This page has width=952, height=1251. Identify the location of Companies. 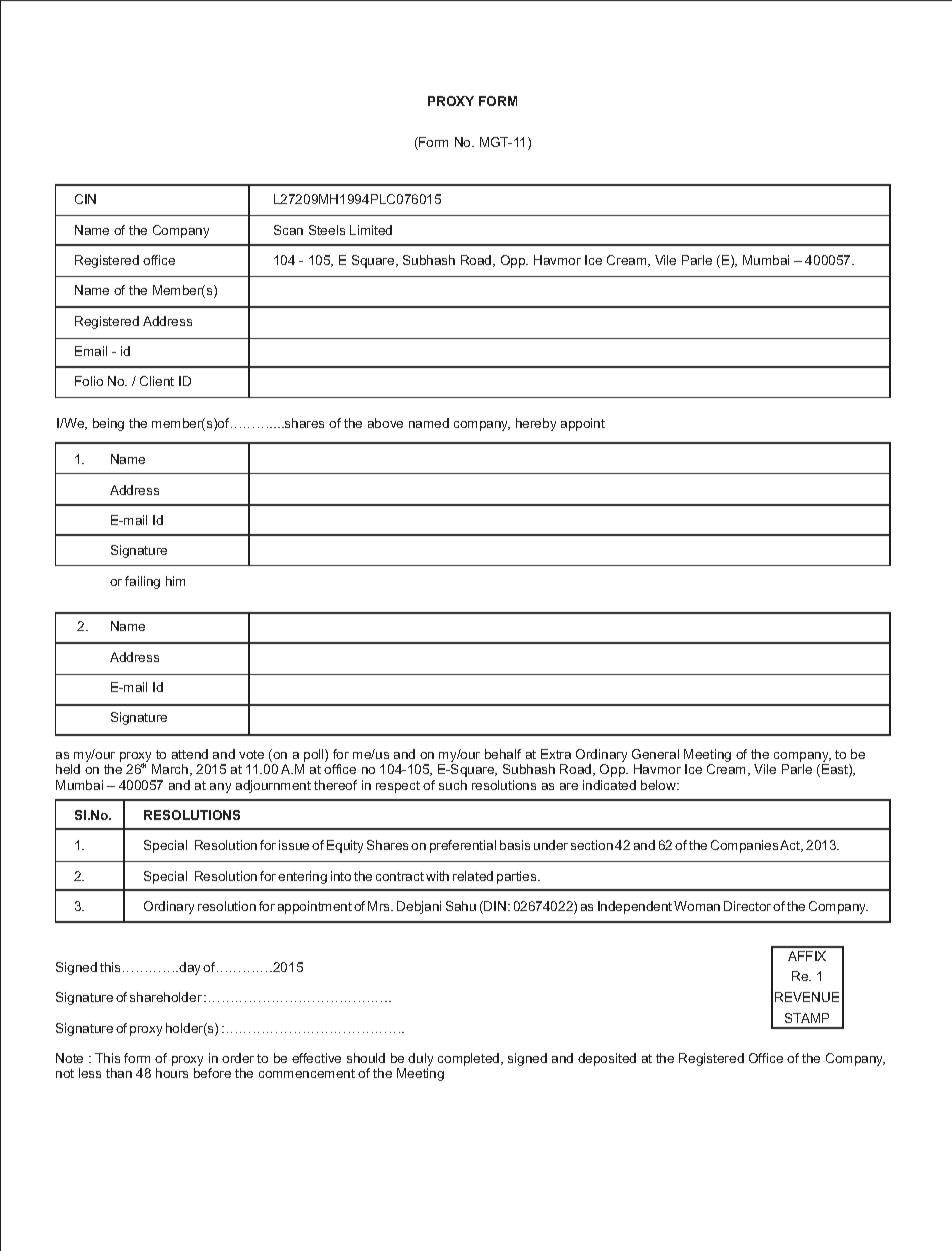
(744, 846).
